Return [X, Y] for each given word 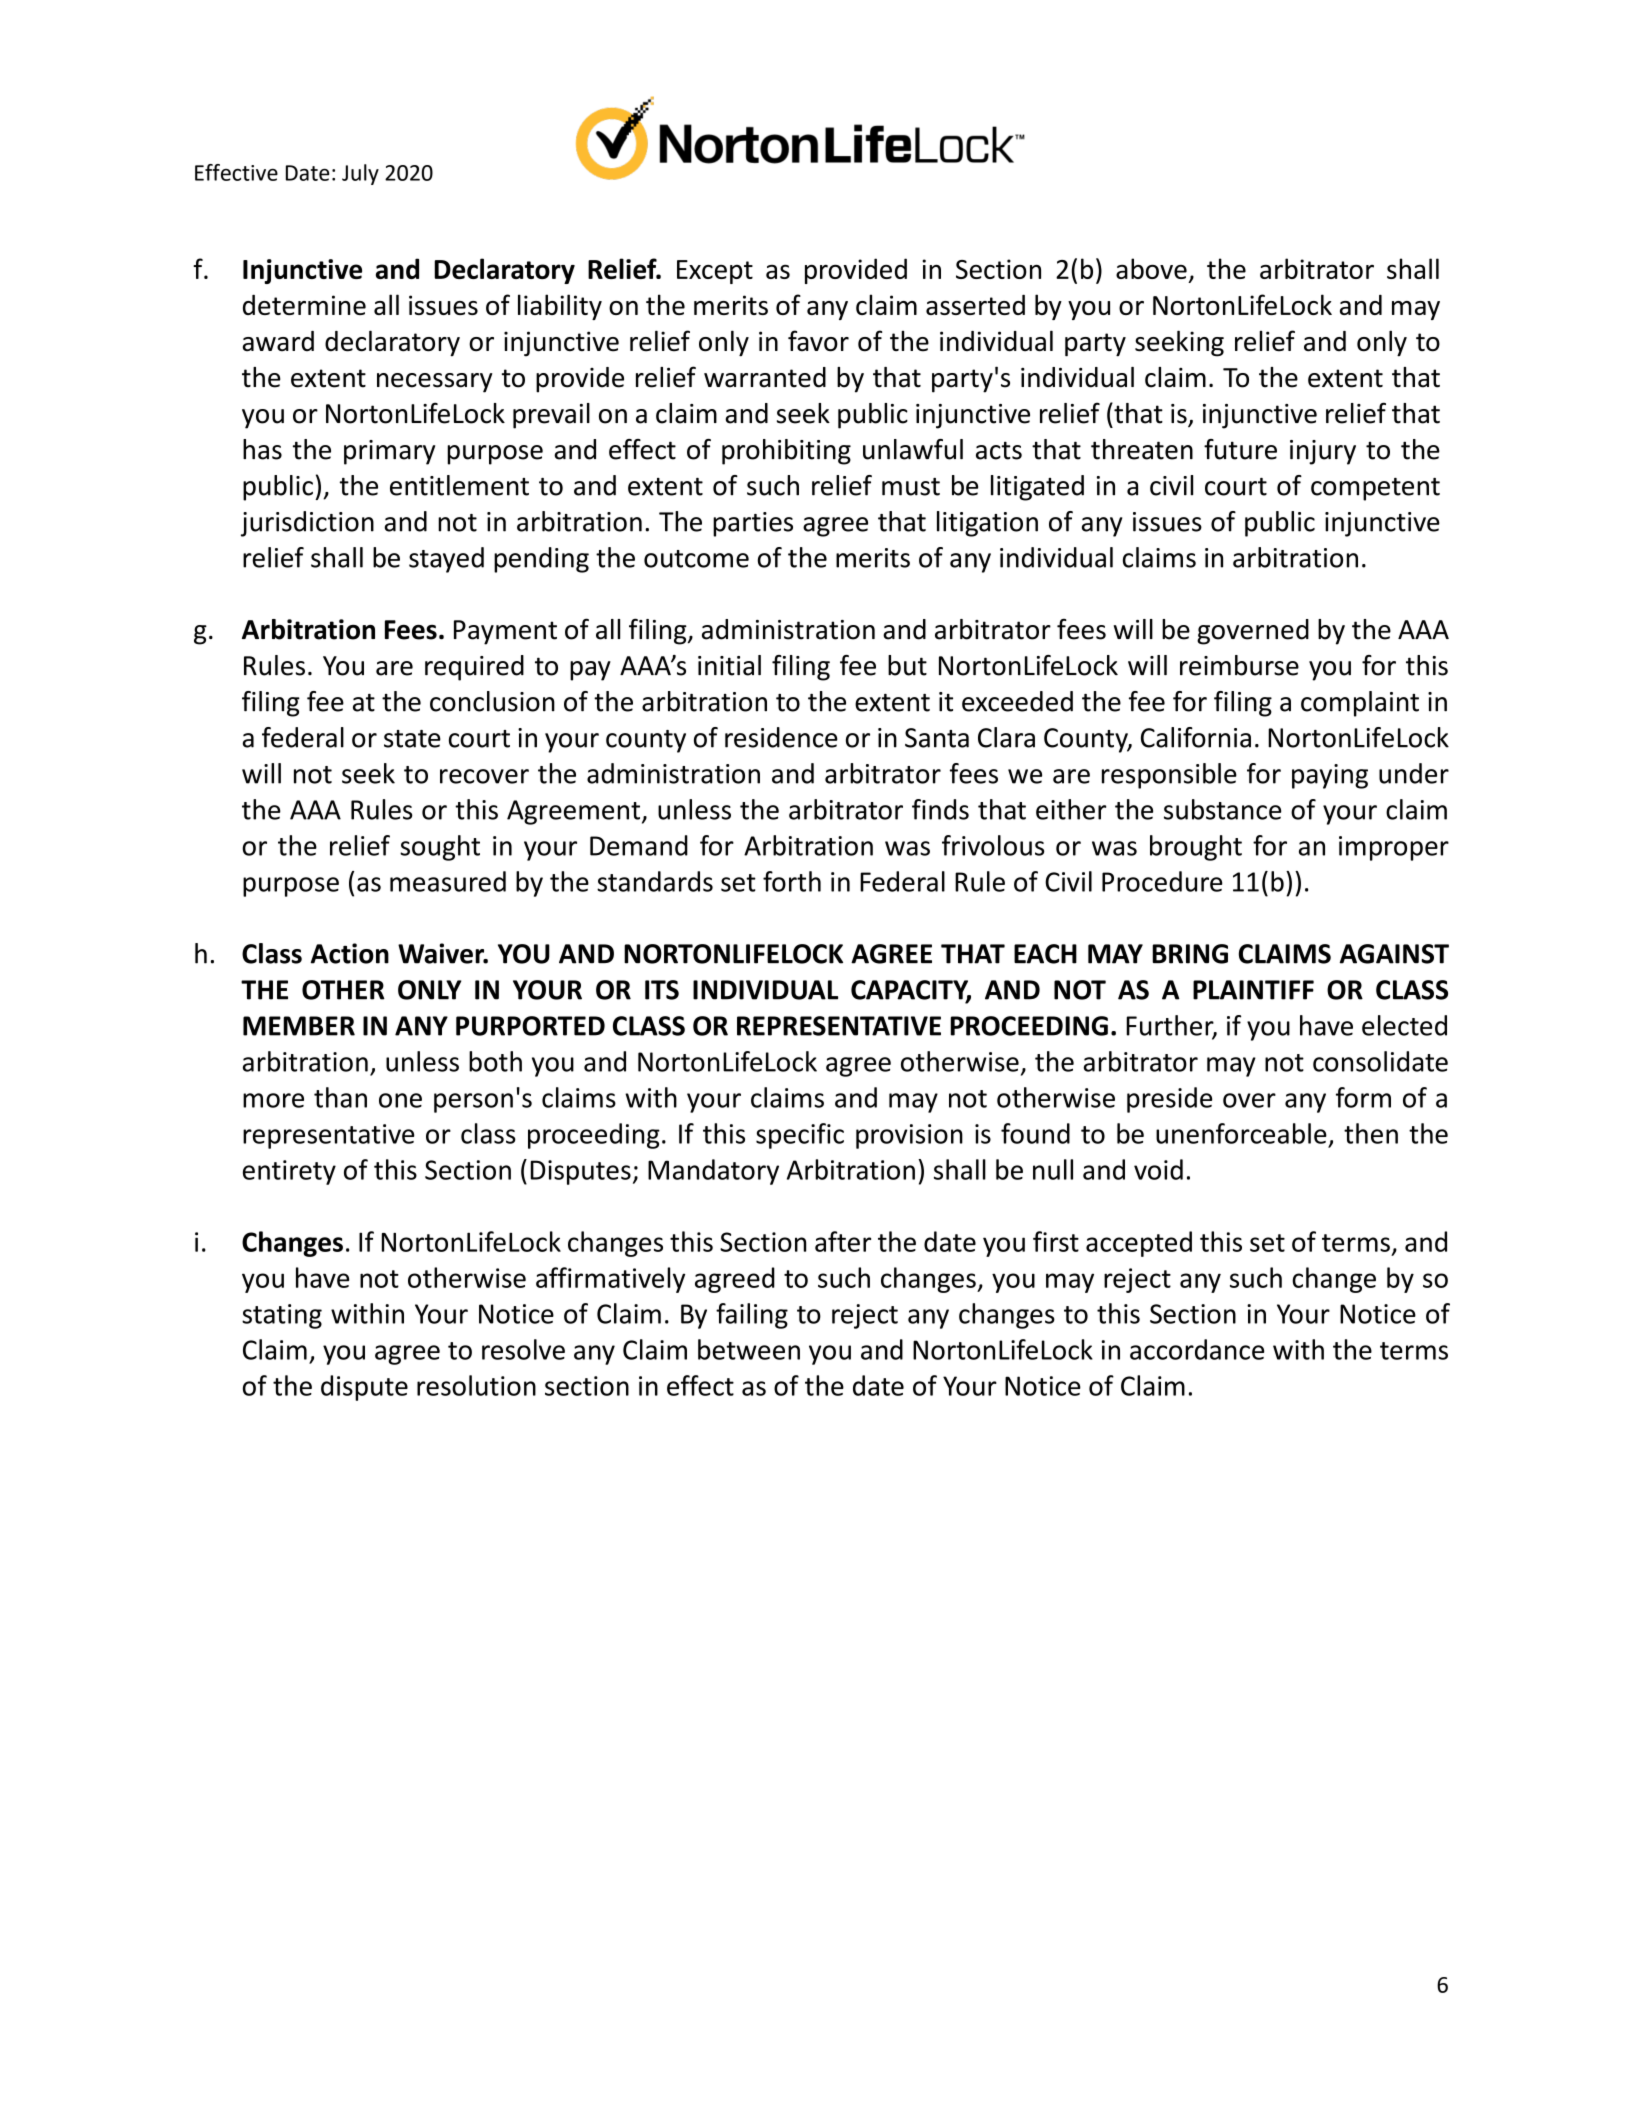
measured [448, 881]
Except [715, 272]
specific [800, 1136]
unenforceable [1241, 1133]
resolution [476, 1385]
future [1240, 449]
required [474, 668]
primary [389, 452]
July [360, 174]
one [400, 1100]
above [1151, 268]
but [907, 665]
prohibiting [786, 452]
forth [792, 881]
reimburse [1239, 665]
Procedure [1162, 881]
